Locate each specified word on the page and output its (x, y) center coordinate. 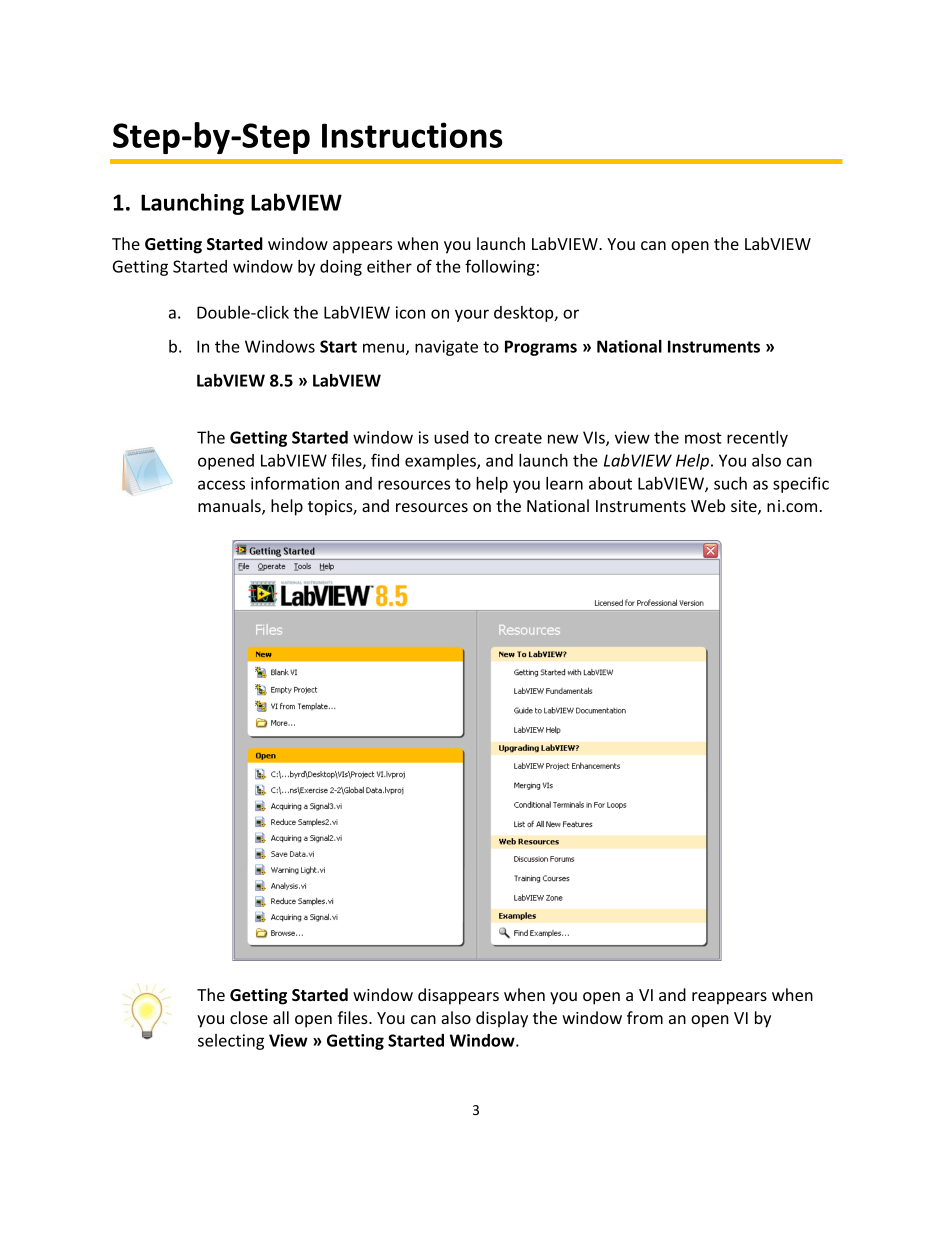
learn (564, 483)
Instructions (412, 135)
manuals (230, 507)
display (502, 1019)
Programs (541, 348)
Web (708, 505)
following (500, 267)
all (281, 1017)
